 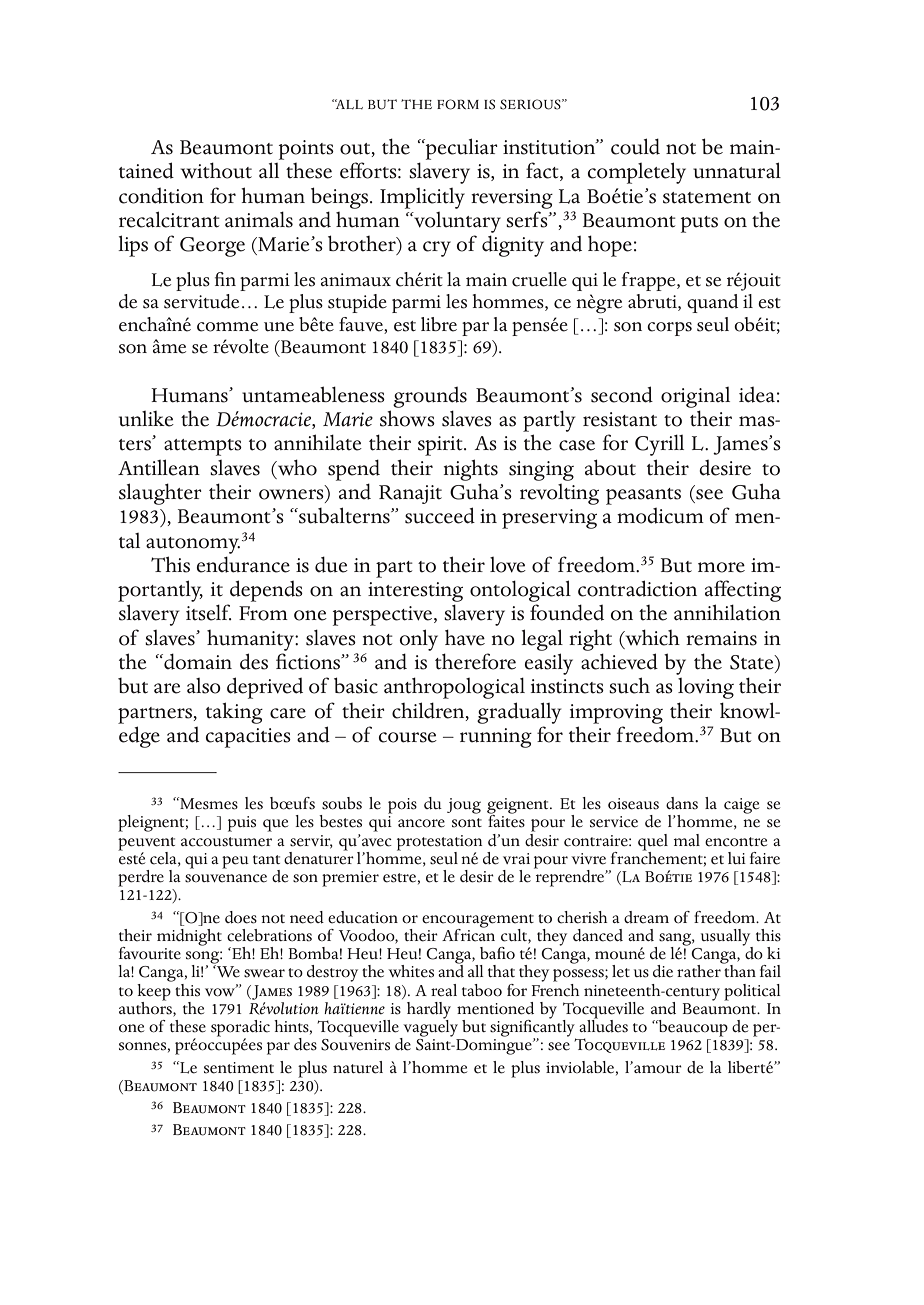 What do you see at coordinates (635, 146) in the image?
I see `could` at bounding box center [635, 146].
